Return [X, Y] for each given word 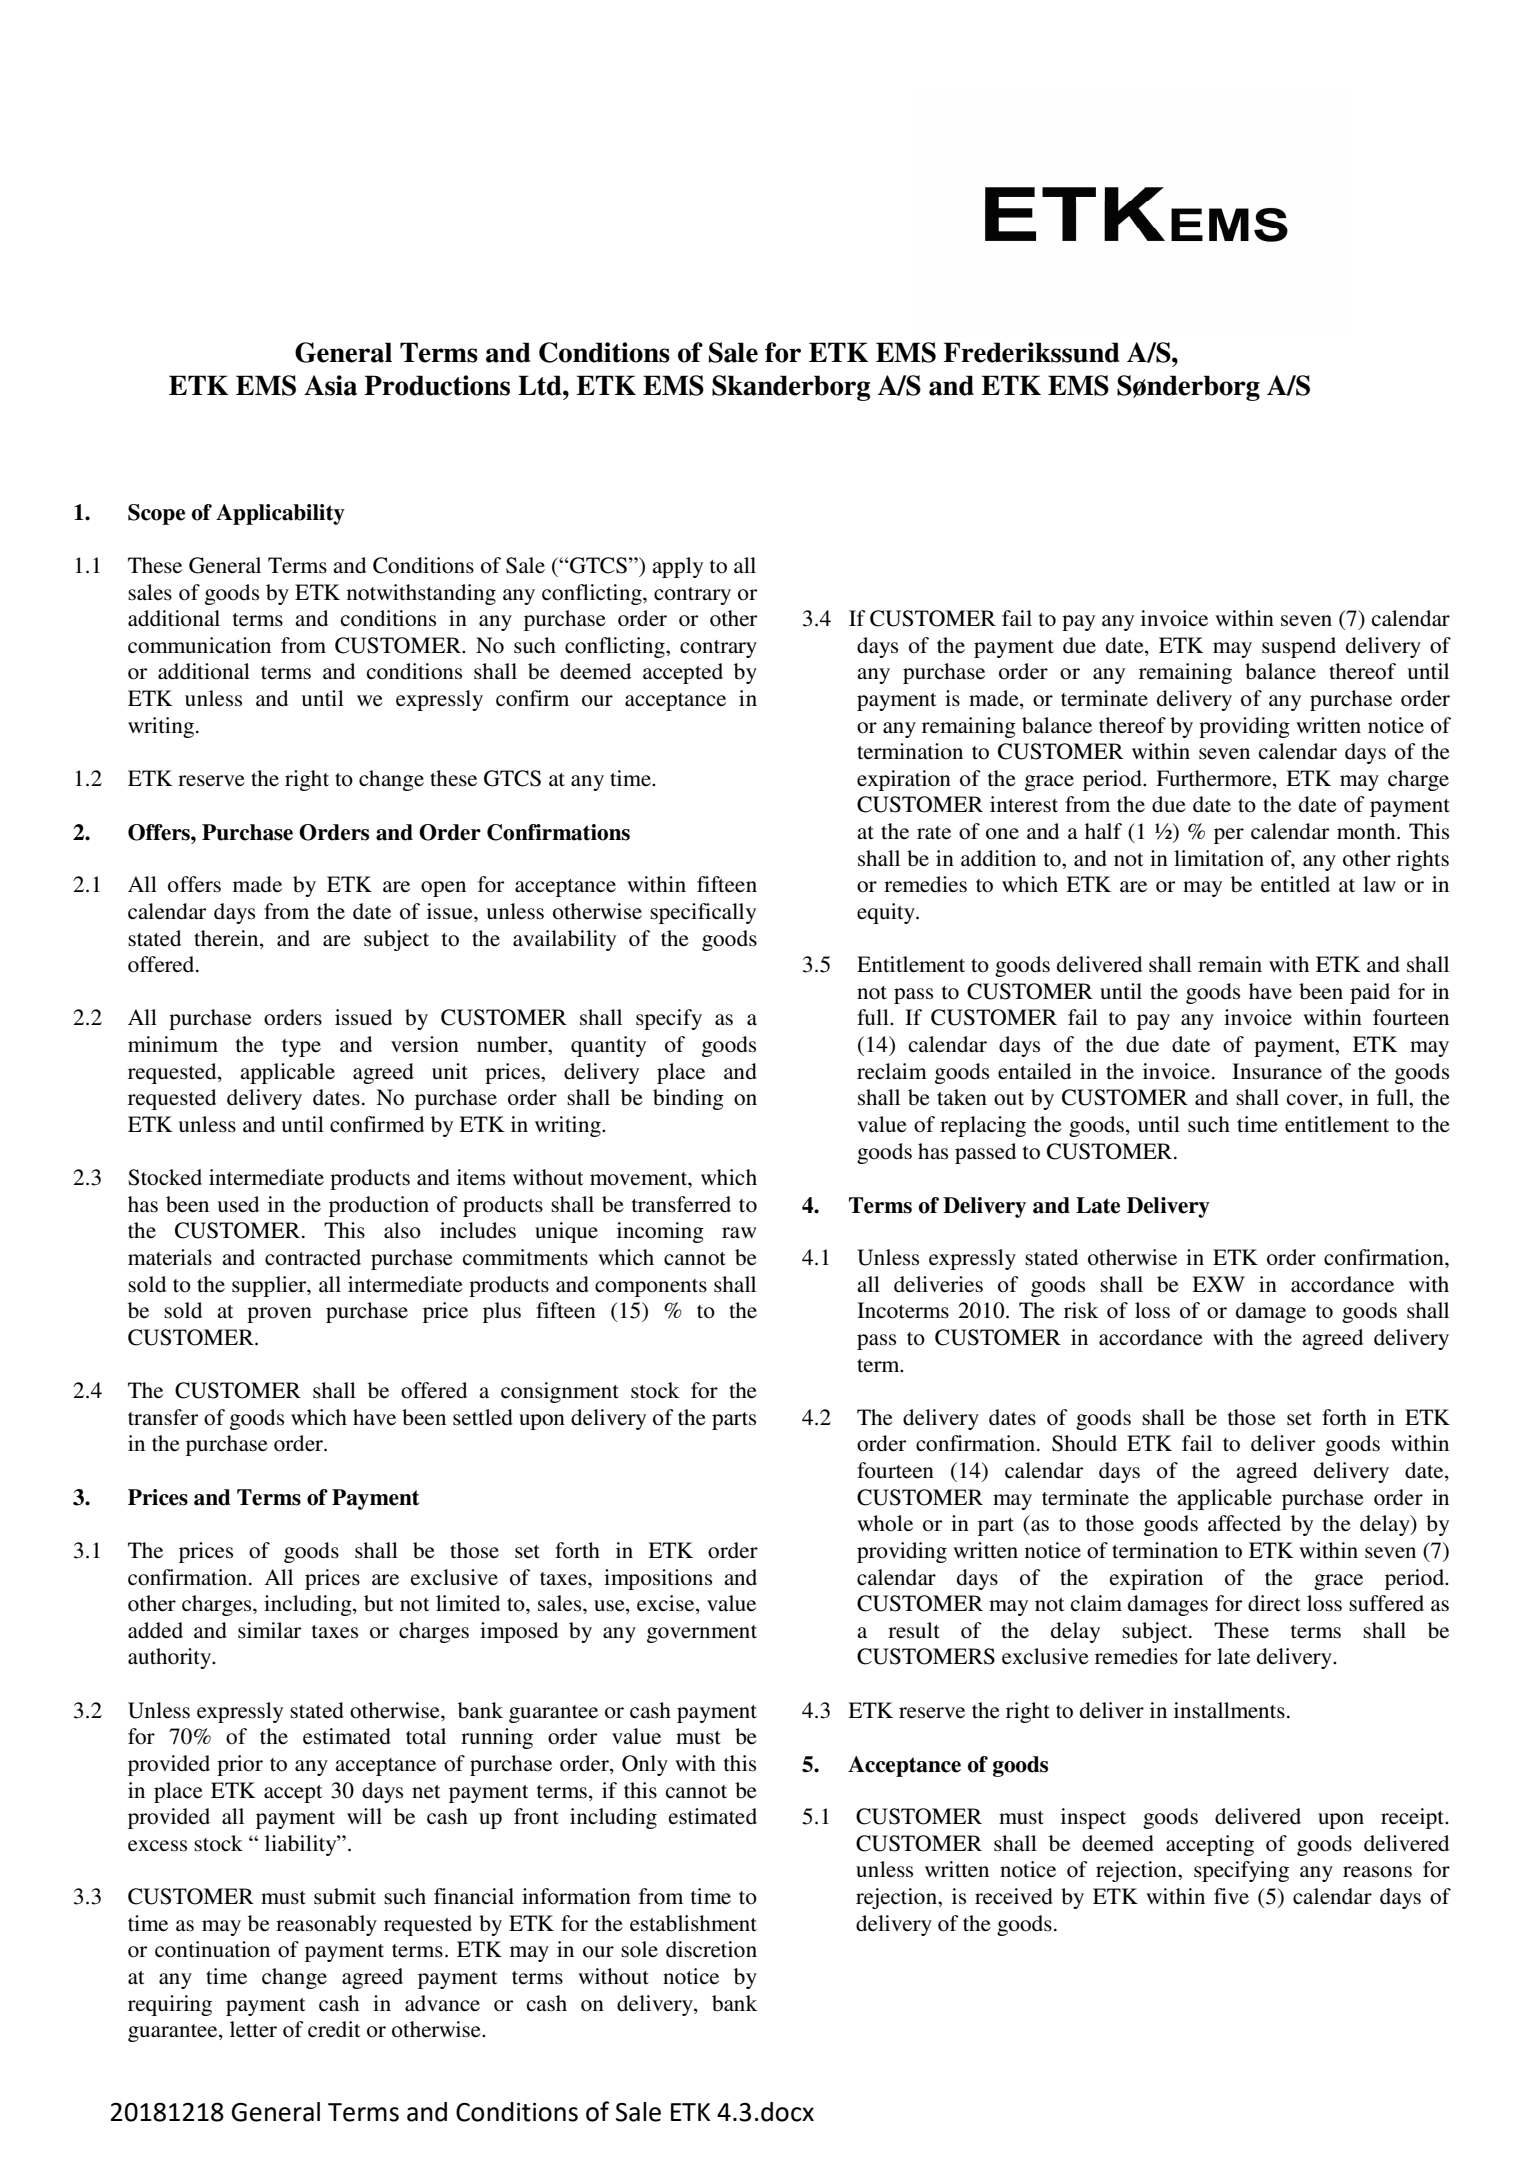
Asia [330, 385]
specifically [703, 913]
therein [227, 939]
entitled [1295, 884]
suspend [1299, 647]
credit [334, 2029]
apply [677, 567]
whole [885, 1523]
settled [483, 1417]
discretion [711, 1949]
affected [1244, 1523]
